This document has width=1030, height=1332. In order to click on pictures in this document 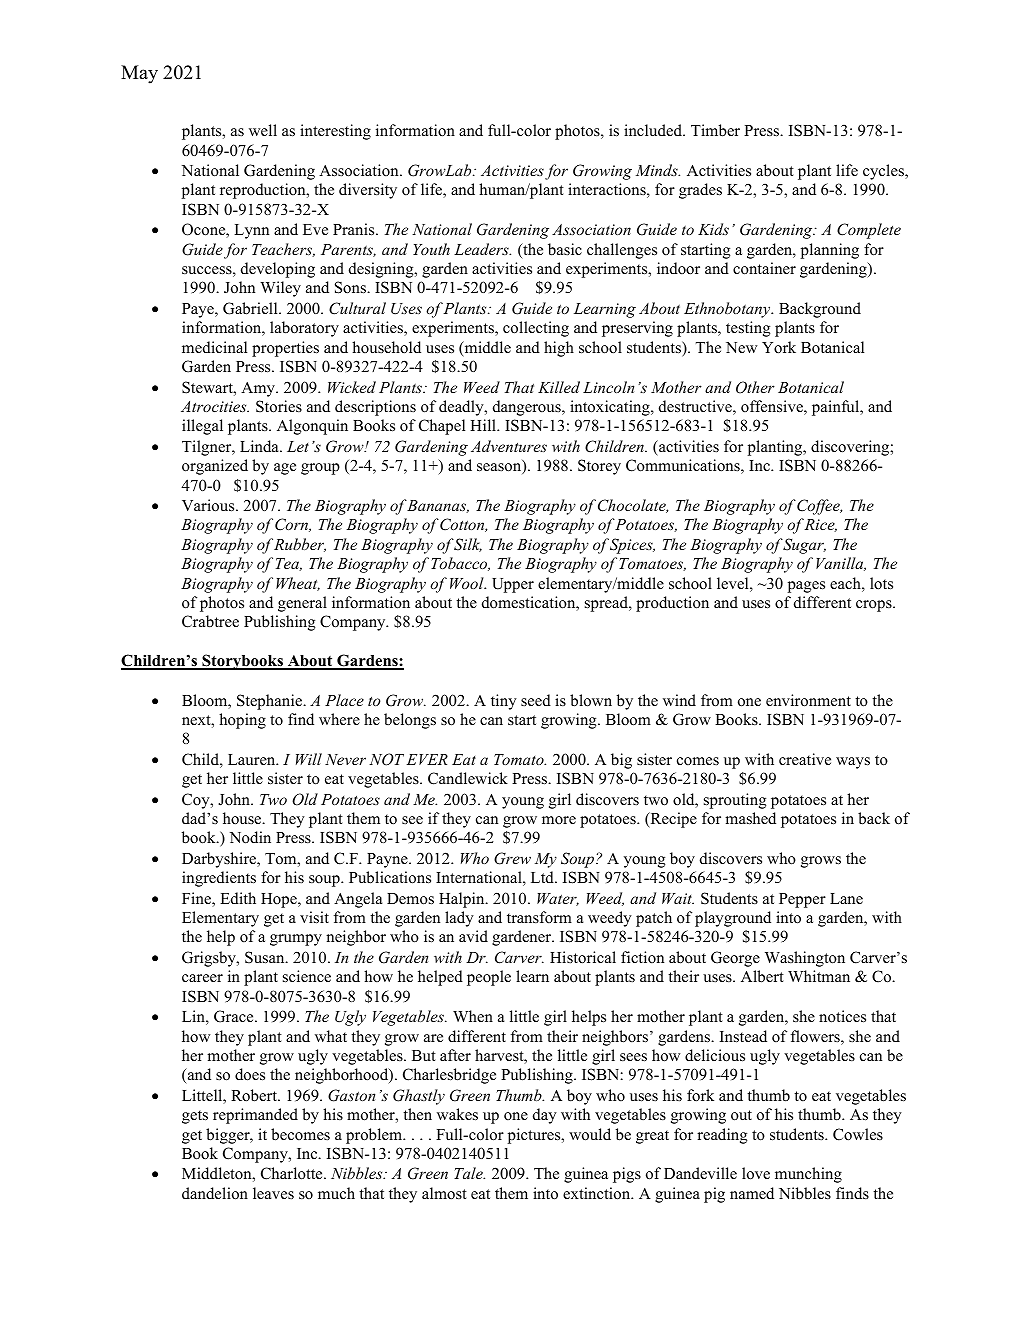, I will do `click(535, 1136)`.
